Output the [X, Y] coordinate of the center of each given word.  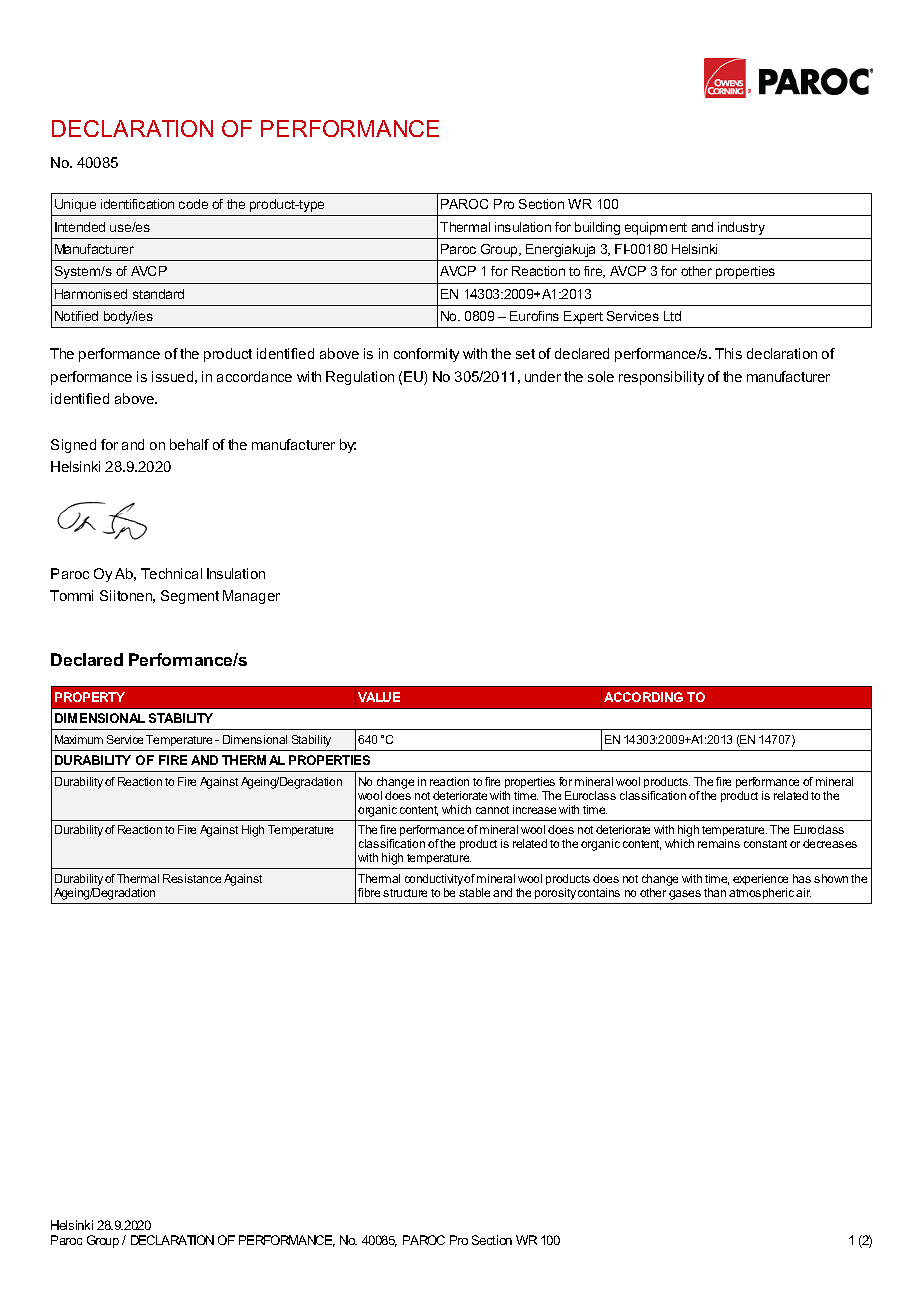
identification [137, 204]
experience [760, 879]
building [597, 228]
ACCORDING [643, 697]
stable [474, 892]
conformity [426, 355]
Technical [171, 573]
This [728, 353]
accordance [254, 376]
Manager [251, 597]
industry [741, 228]
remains [719, 843]
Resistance [192, 878]
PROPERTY [90, 697]
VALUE [379, 697]
